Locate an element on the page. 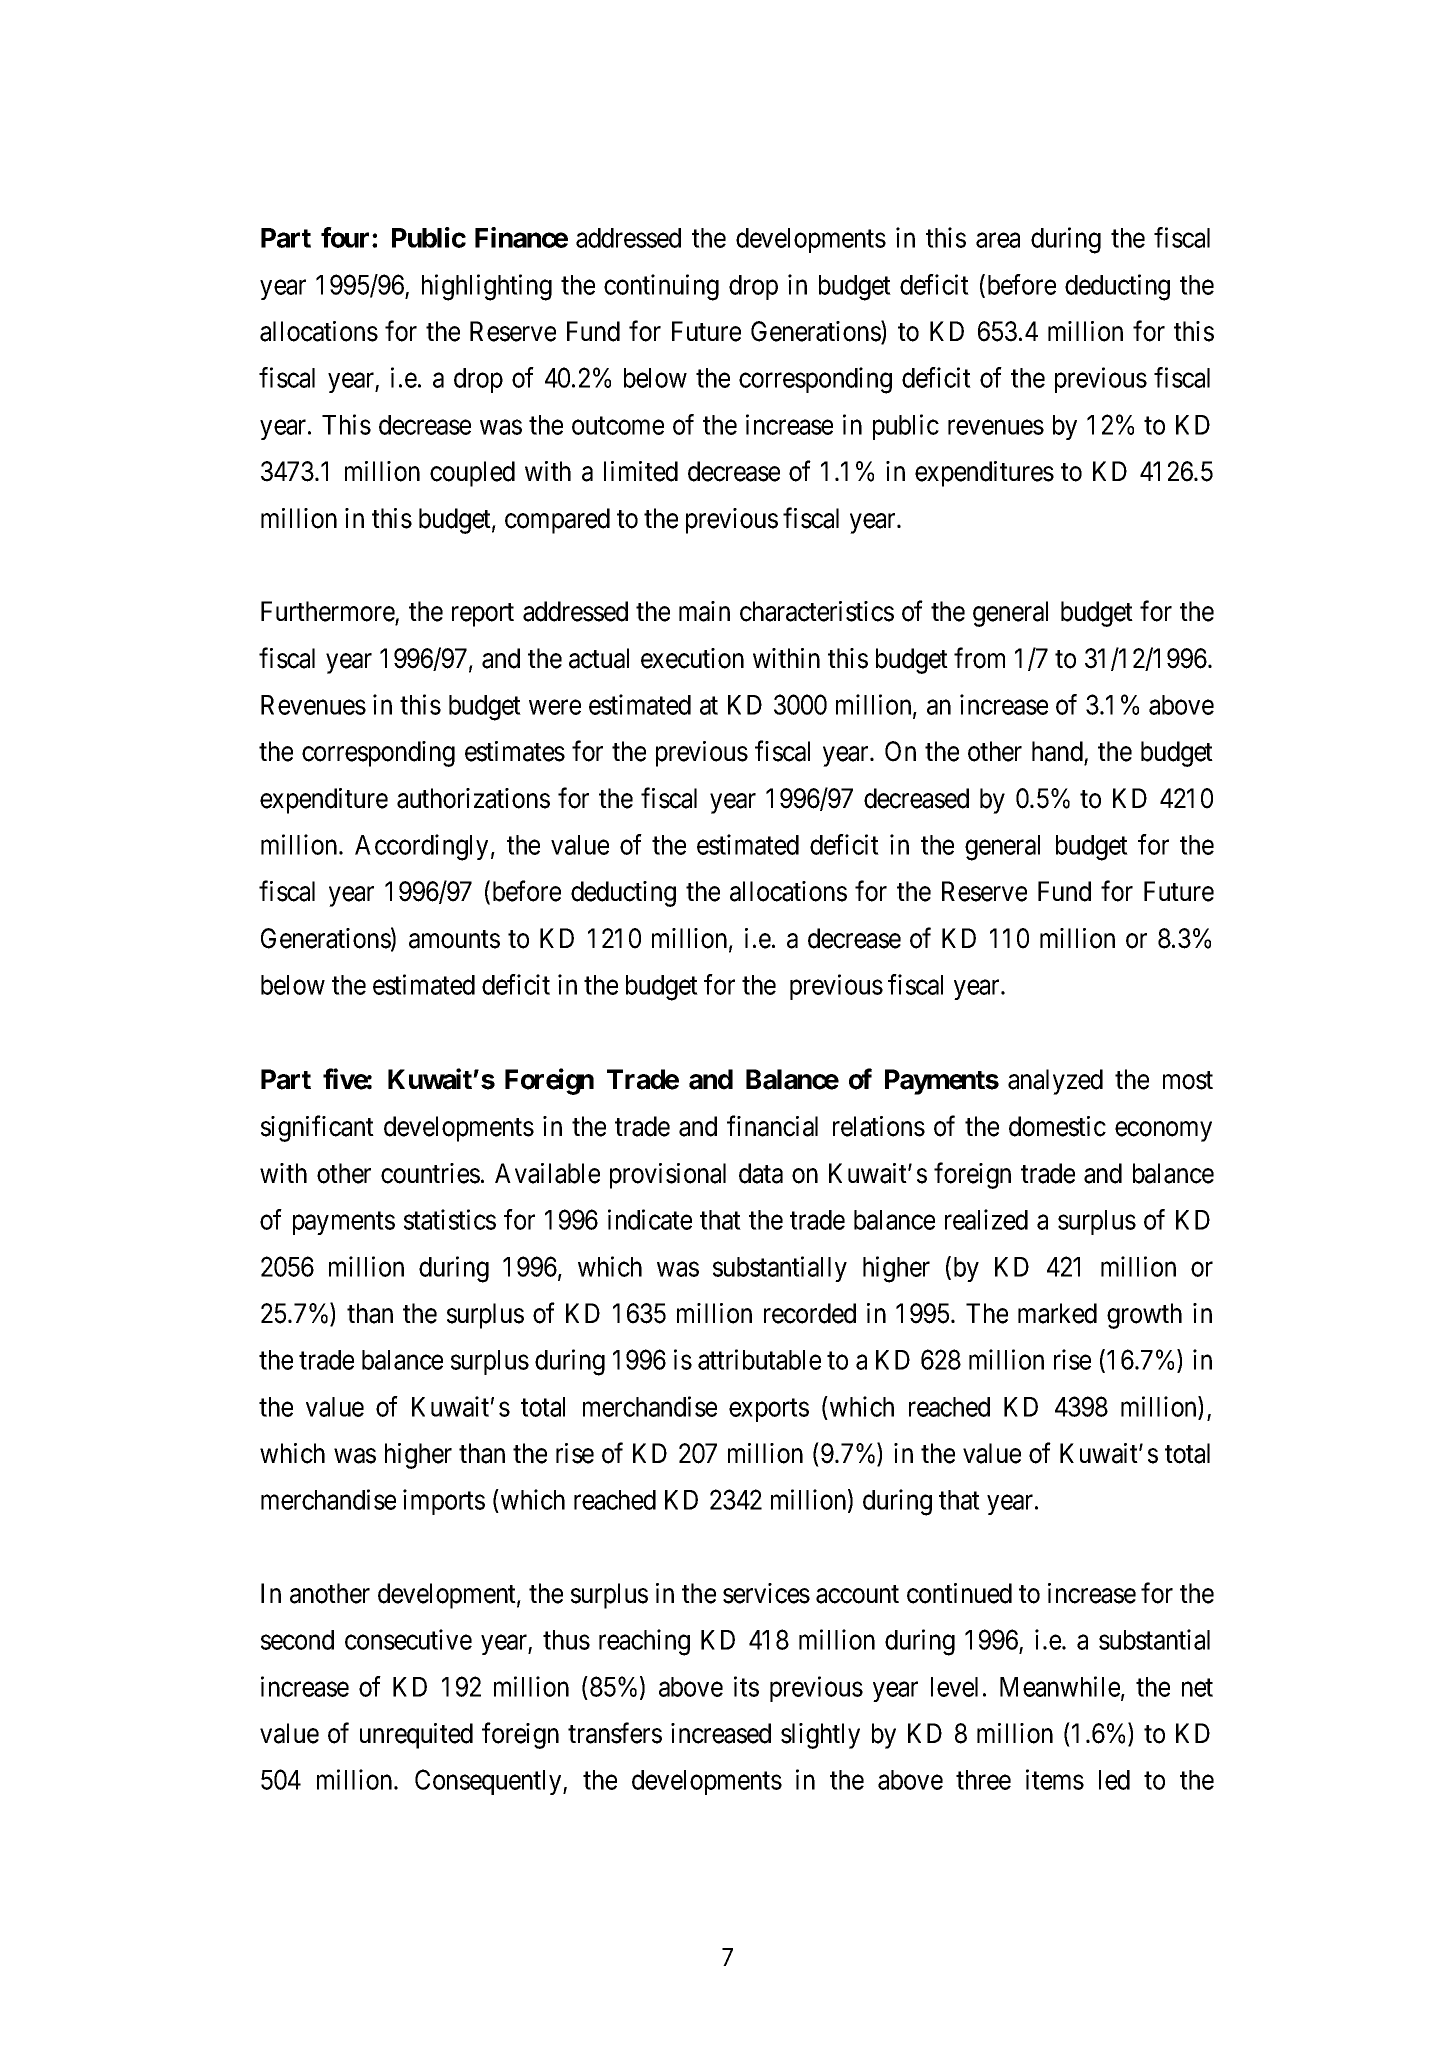 This page has width=1455, height=2060. its is located at coordinates (746, 1686).
